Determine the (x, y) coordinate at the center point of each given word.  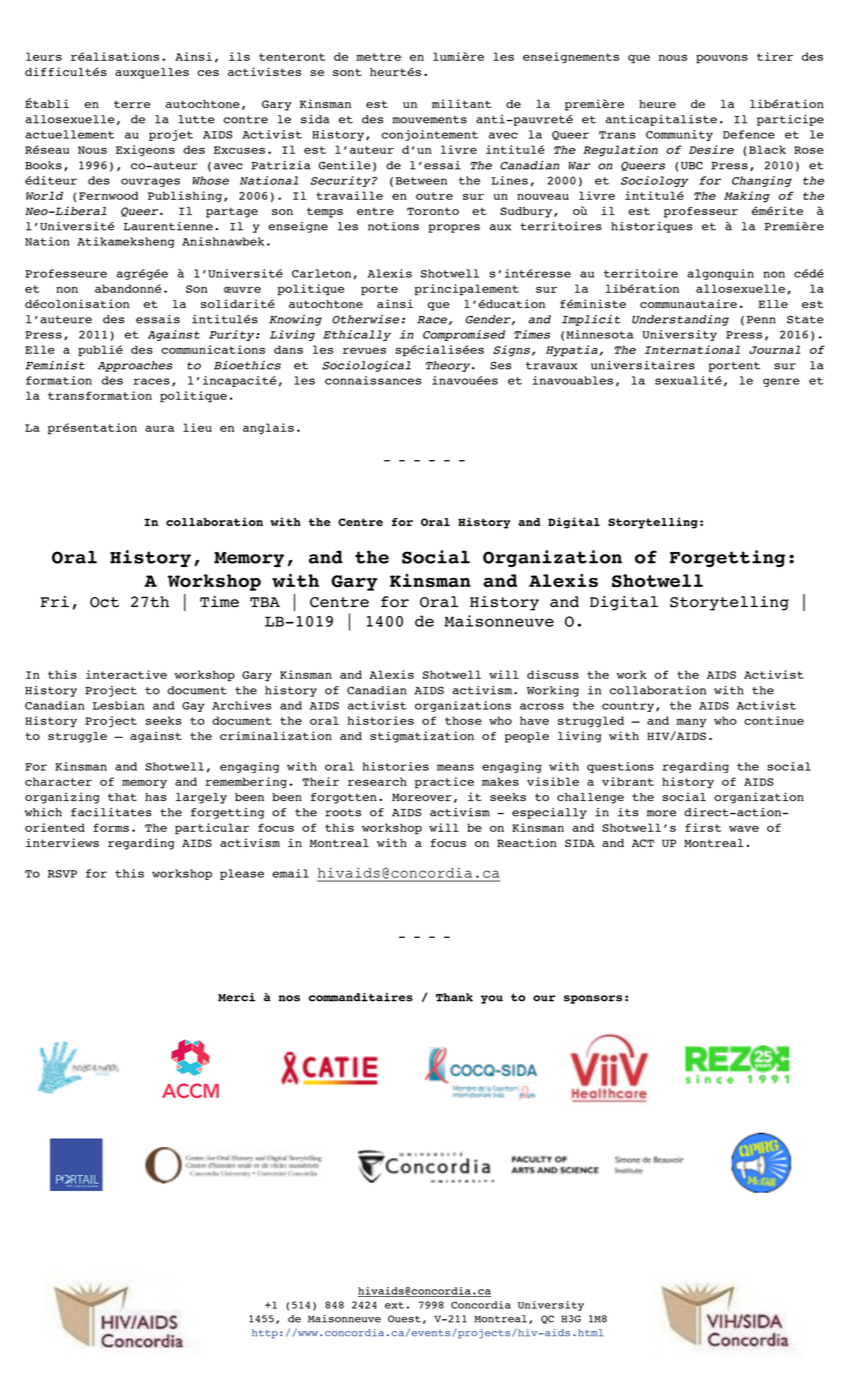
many (692, 723)
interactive (126, 674)
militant (461, 103)
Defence (749, 134)
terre (132, 104)
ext (394, 1305)
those (463, 720)
